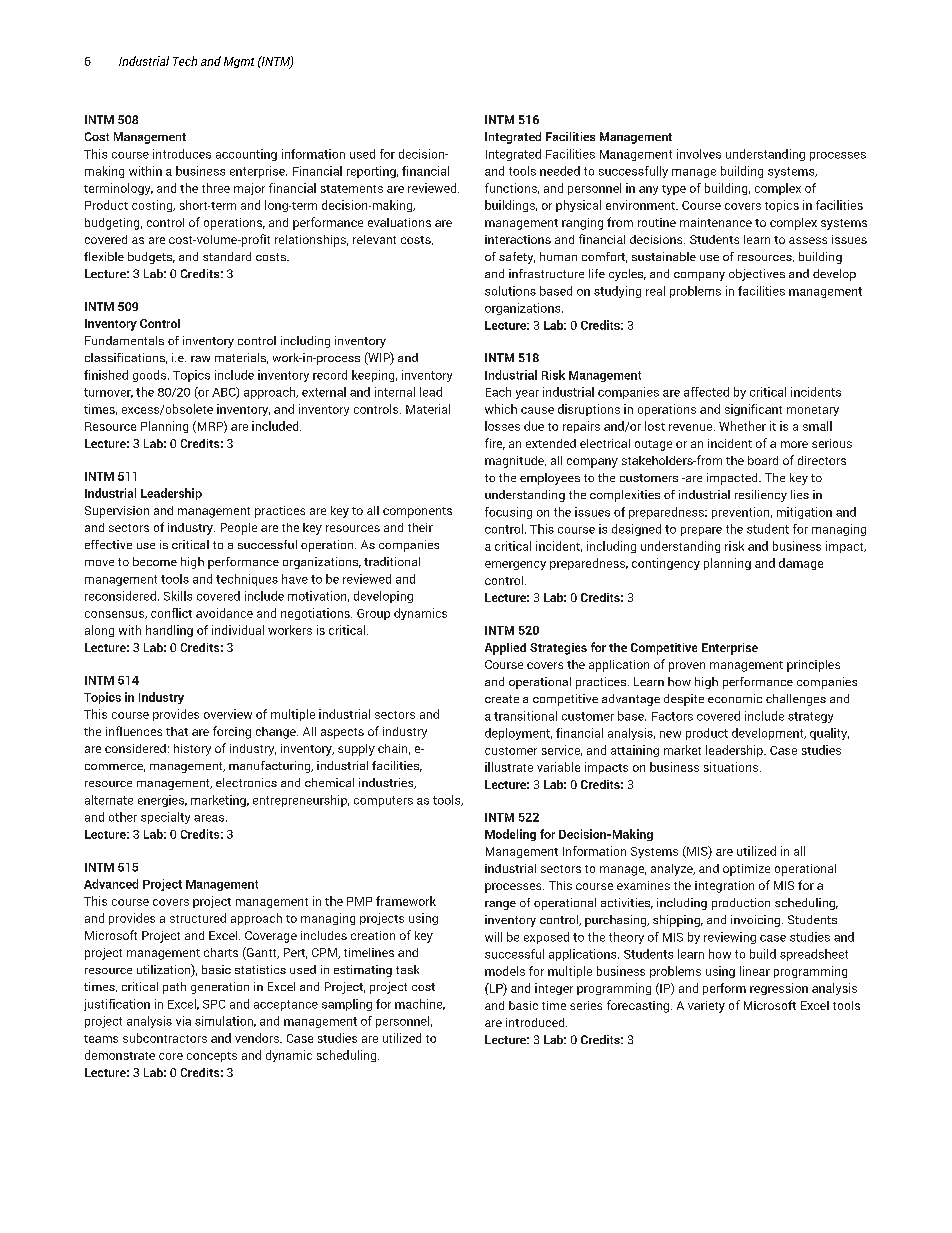 The height and width of the screenshot is (1233, 952). I want to click on Mgmt, so click(239, 62).
